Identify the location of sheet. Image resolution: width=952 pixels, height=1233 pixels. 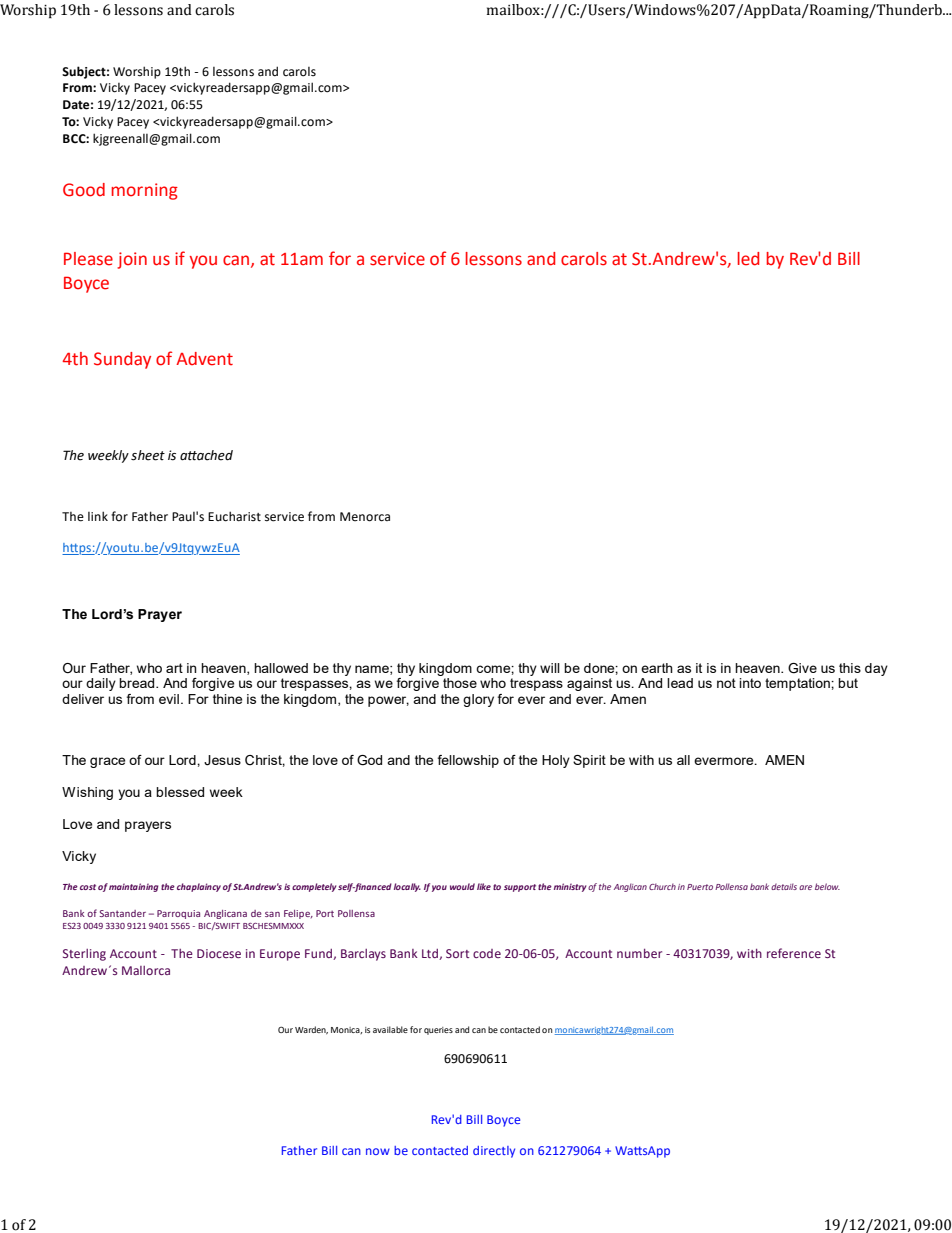
(148, 455).
